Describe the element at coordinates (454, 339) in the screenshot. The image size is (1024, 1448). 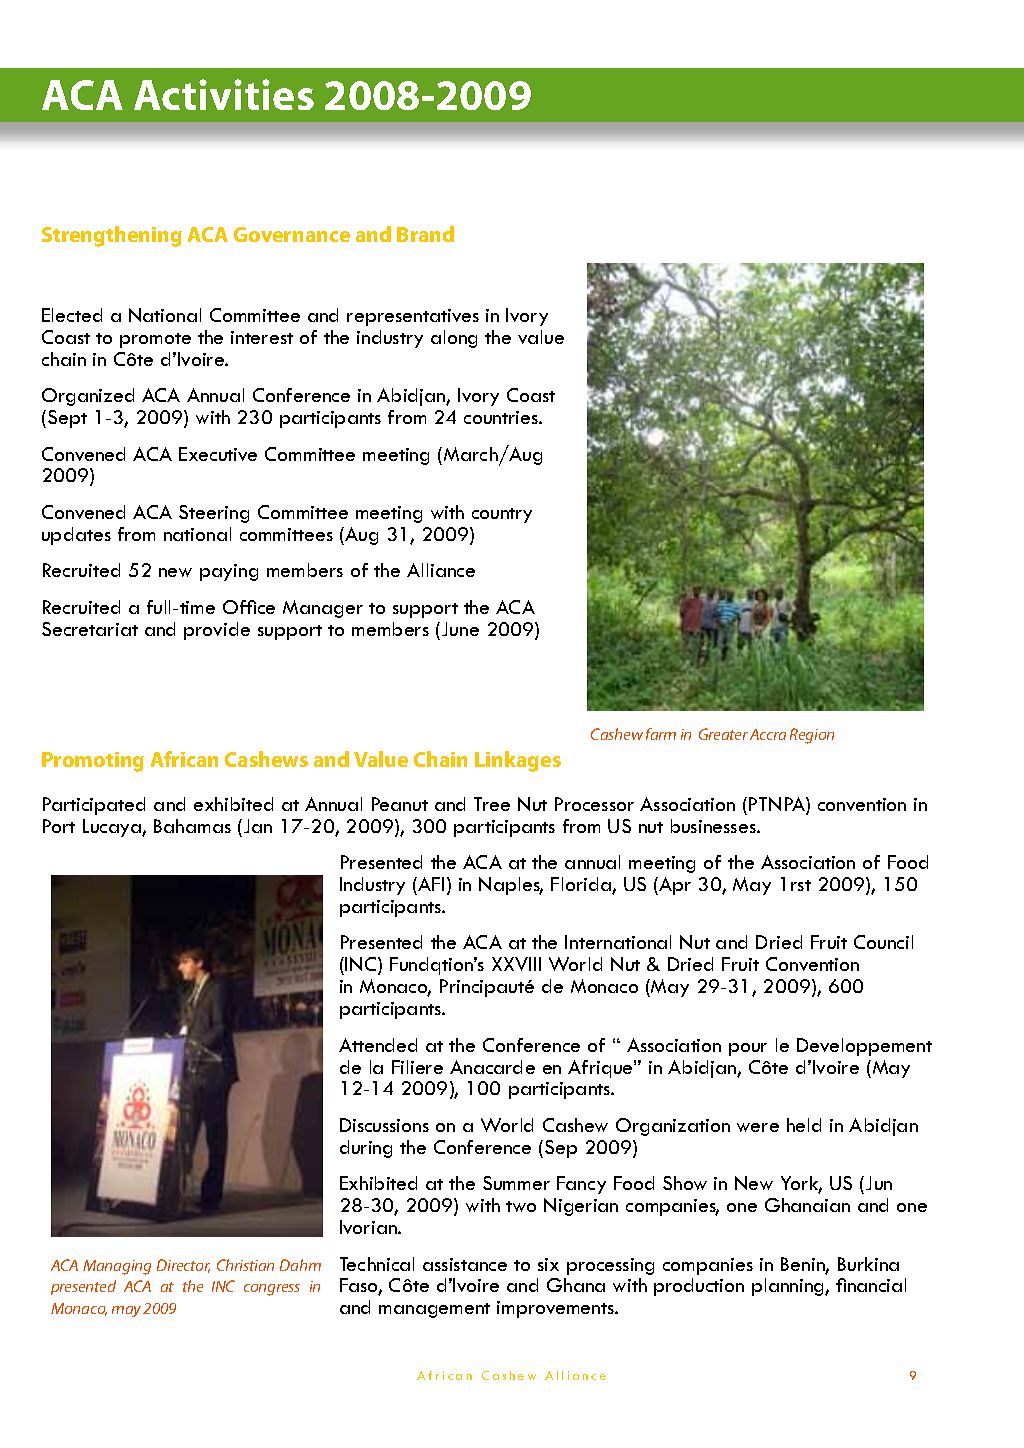
I see `along` at that location.
